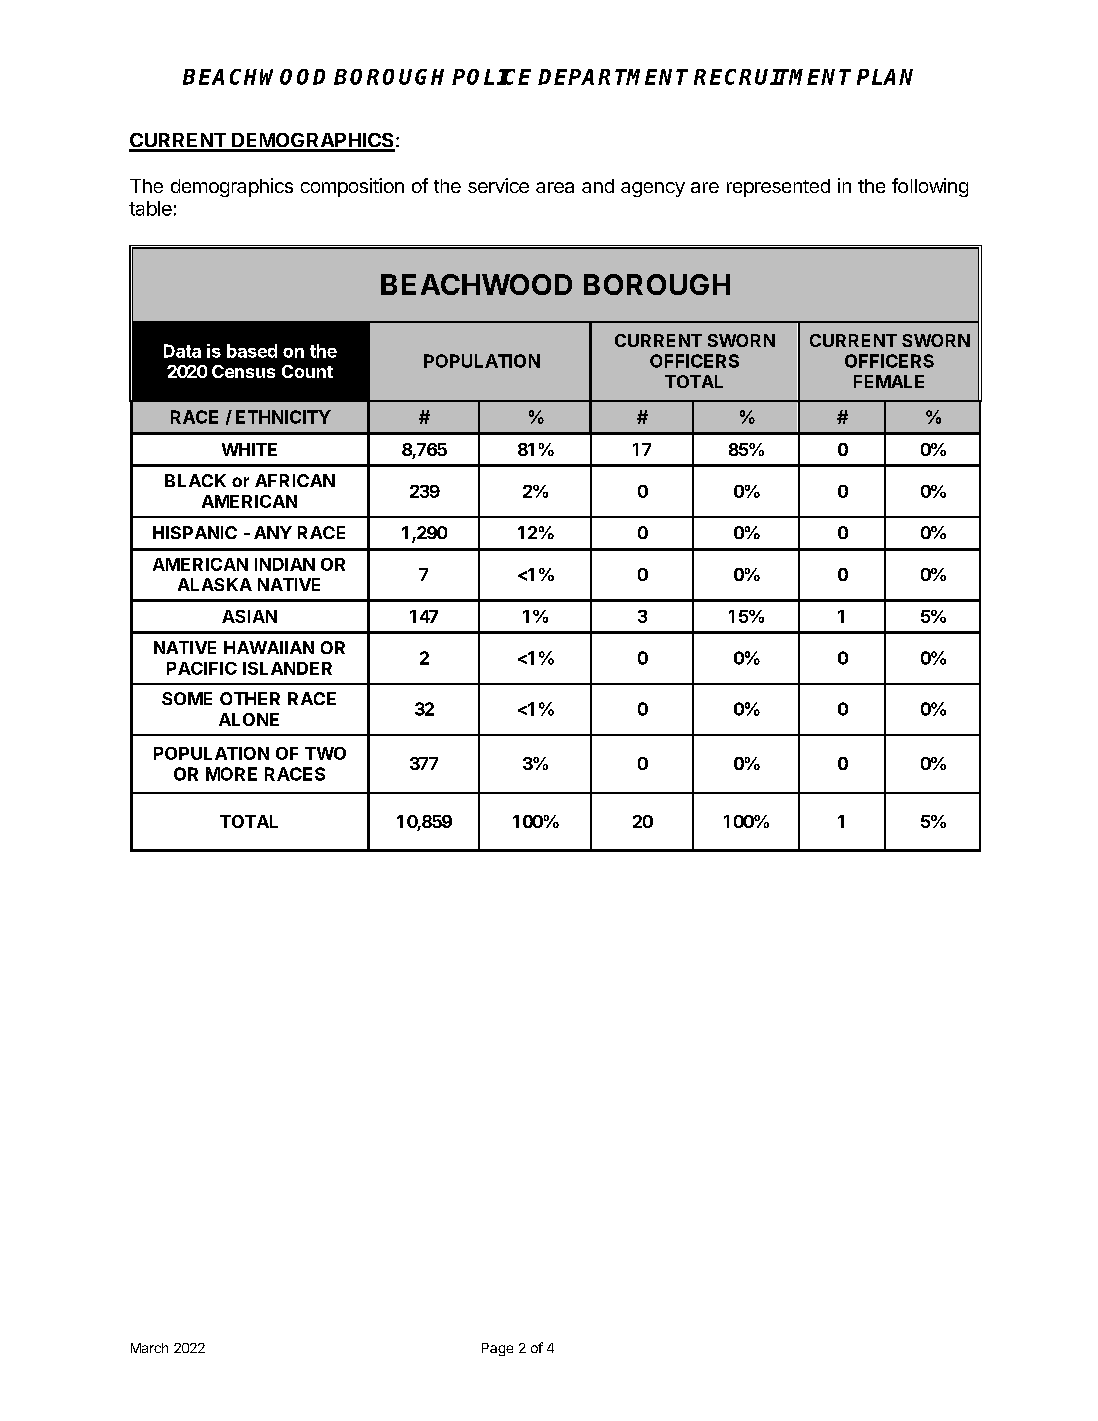  I want to click on FEMALE, so click(889, 381).
